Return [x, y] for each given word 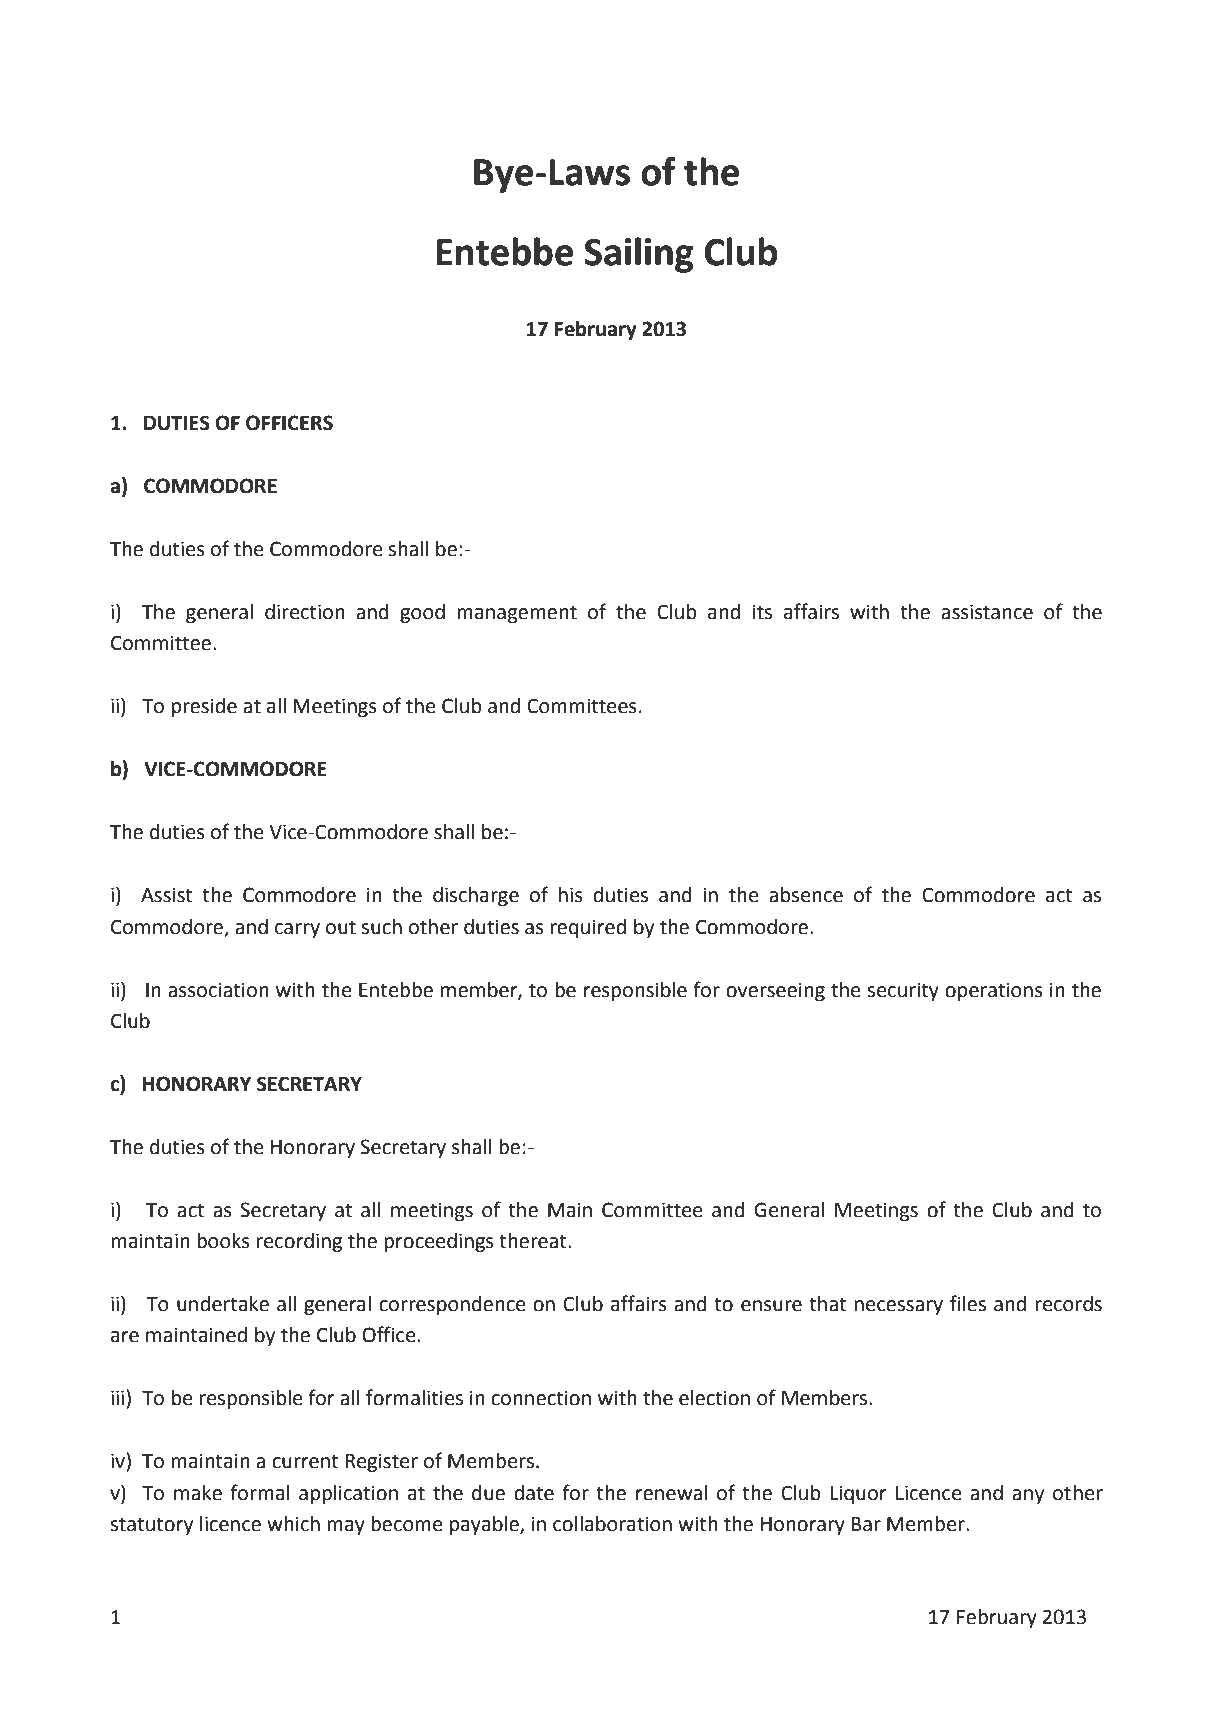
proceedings [439, 1243]
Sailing [639, 255]
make [198, 1493]
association [218, 990]
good [422, 614]
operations [994, 991]
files [968, 1303]
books [223, 1241]
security [903, 992]
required [588, 929]
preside [204, 707]
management [517, 614]
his [571, 895]
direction [305, 612]
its [762, 612]
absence [806, 895]
